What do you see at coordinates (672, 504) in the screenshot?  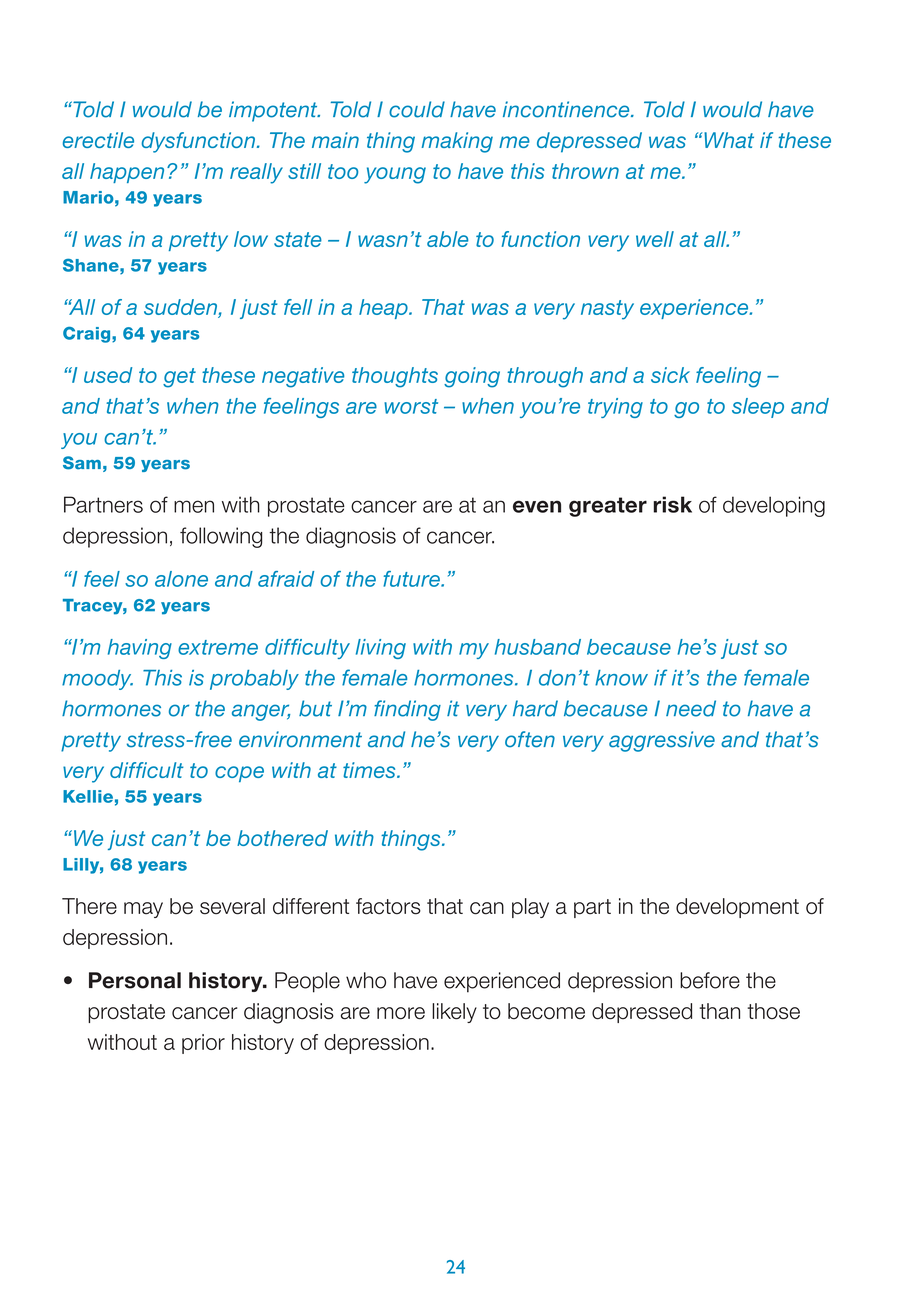 I see `risk` at bounding box center [672, 504].
